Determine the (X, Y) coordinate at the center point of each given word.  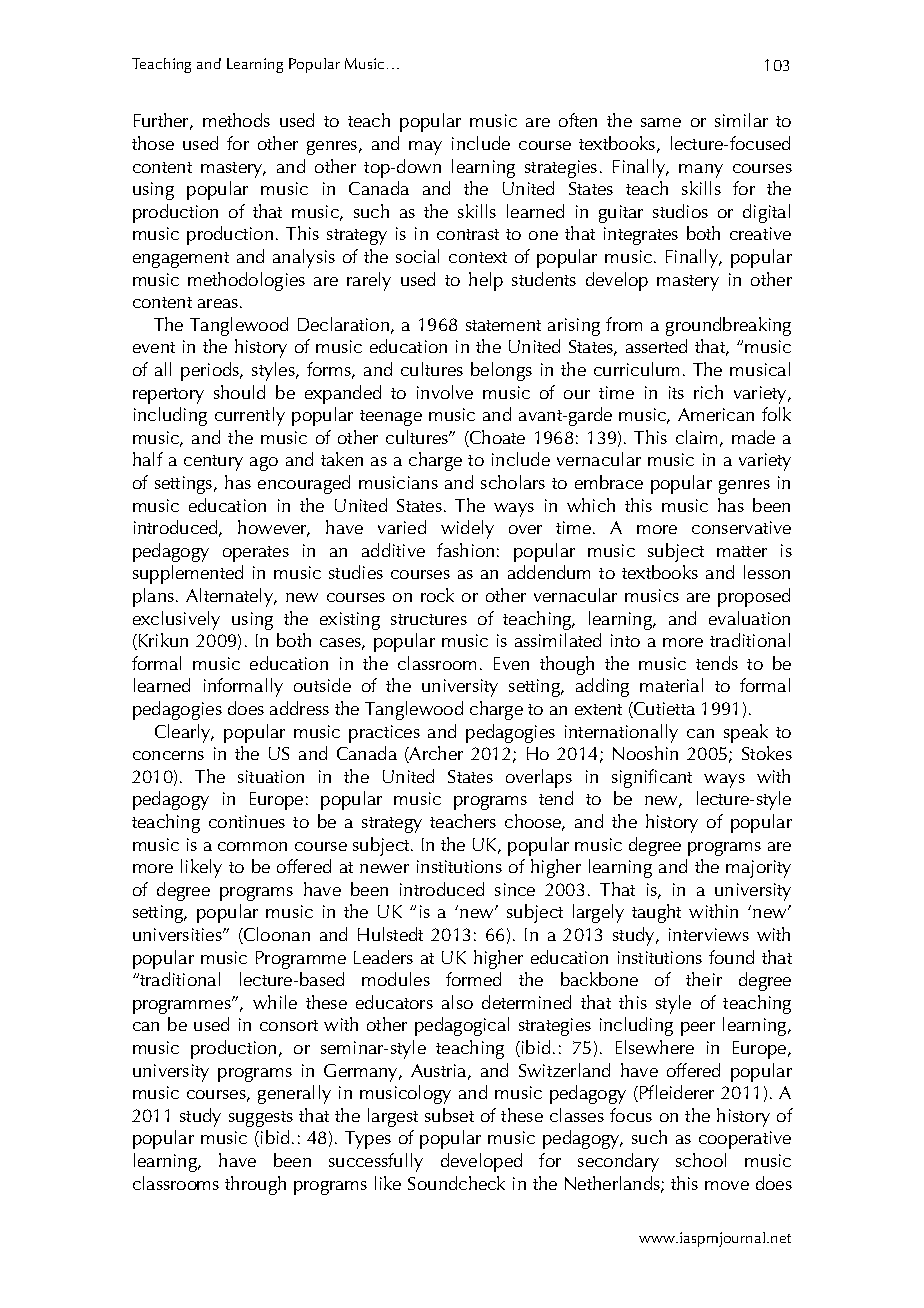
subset (449, 1115)
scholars (513, 482)
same (661, 122)
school (701, 1160)
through (255, 1185)
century (213, 463)
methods (236, 120)
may (425, 148)
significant (652, 778)
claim (696, 437)
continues (247, 821)
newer (384, 868)
